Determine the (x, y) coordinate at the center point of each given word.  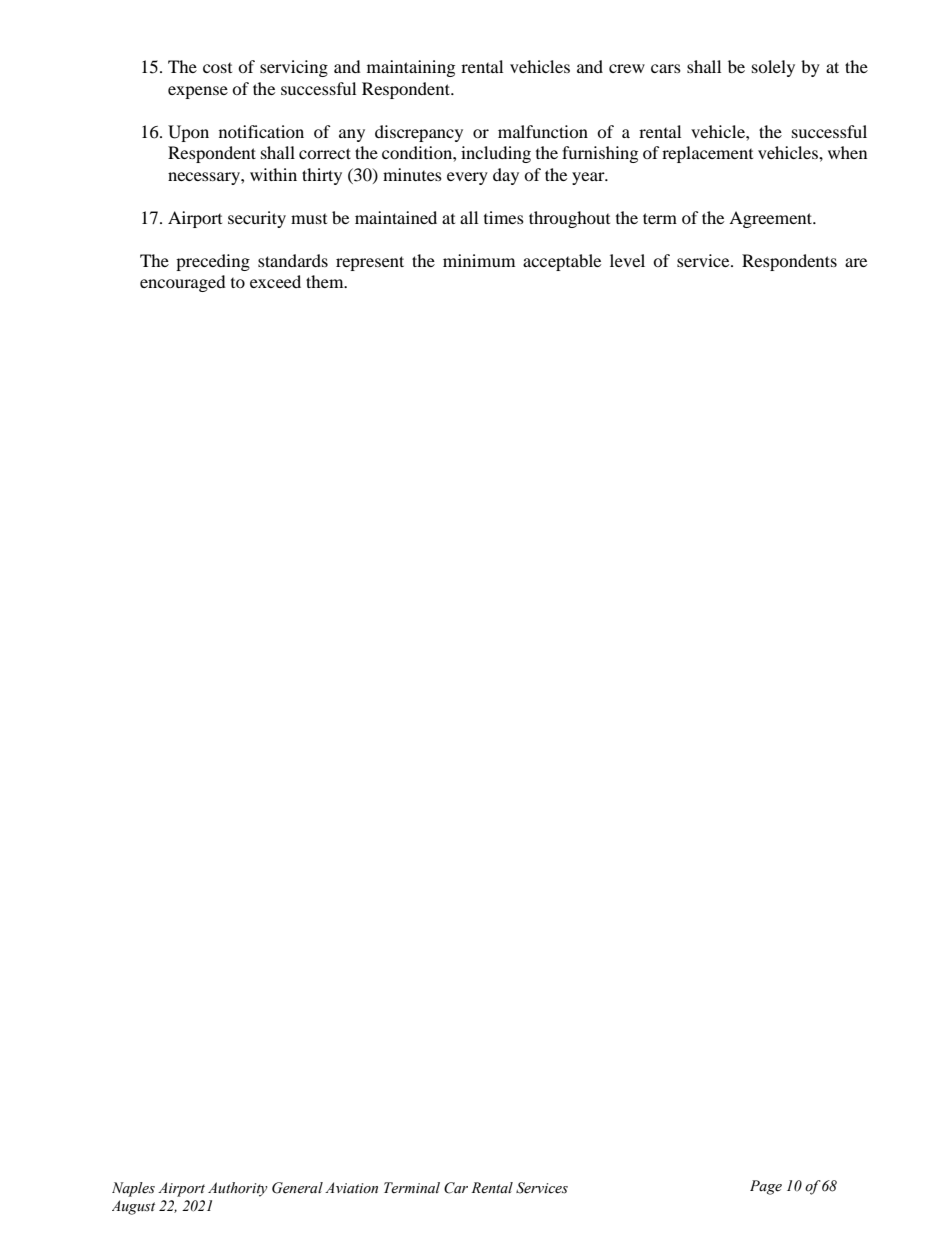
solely (773, 68)
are (856, 262)
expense (198, 92)
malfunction (543, 131)
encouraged (183, 283)
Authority (238, 1189)
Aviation (351, 1188)
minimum (479, 260)
